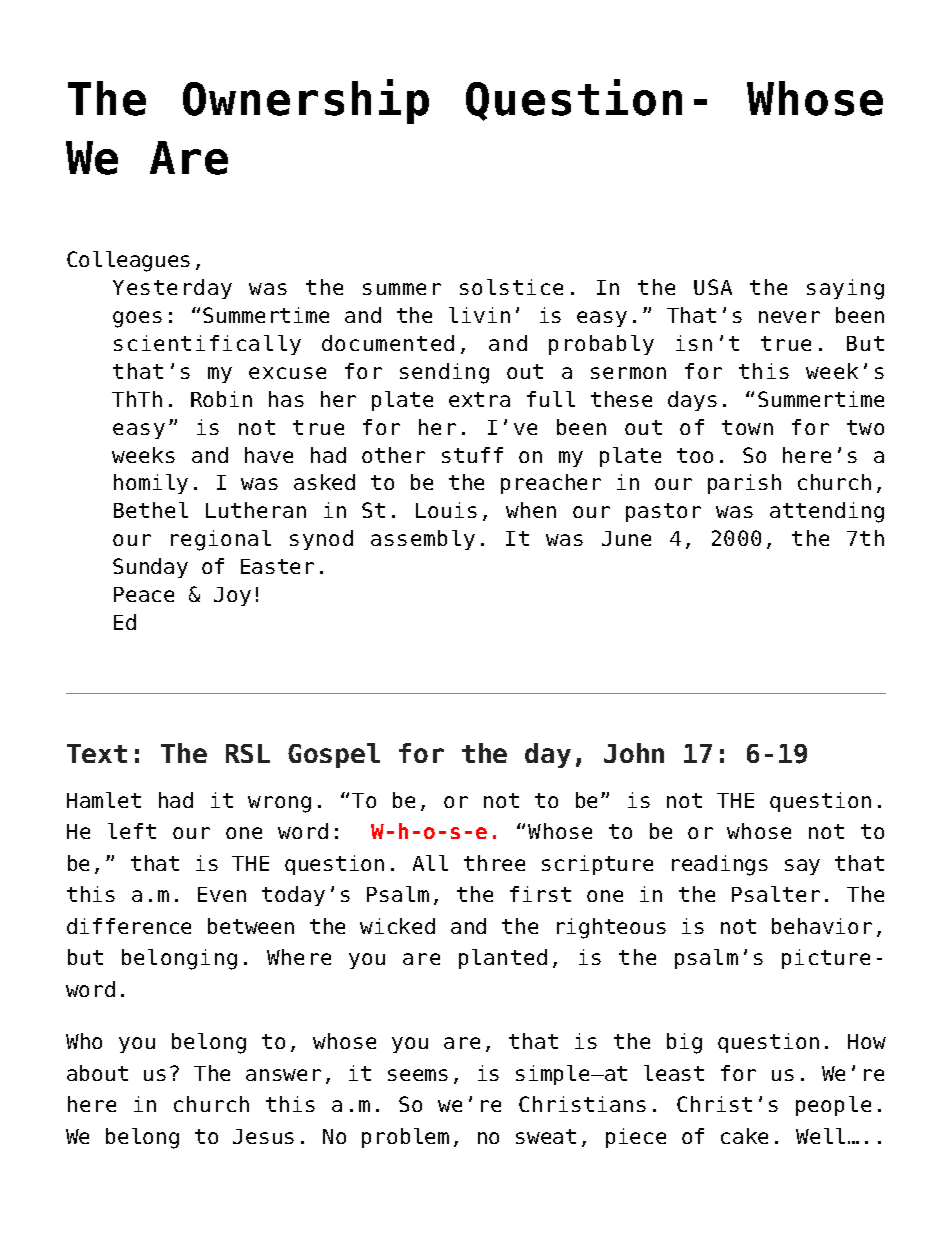 This screenshot has width=952, height=1233. Describe the element at coordinates (720, 865) in the screenshot. I see `readings` at that location.
